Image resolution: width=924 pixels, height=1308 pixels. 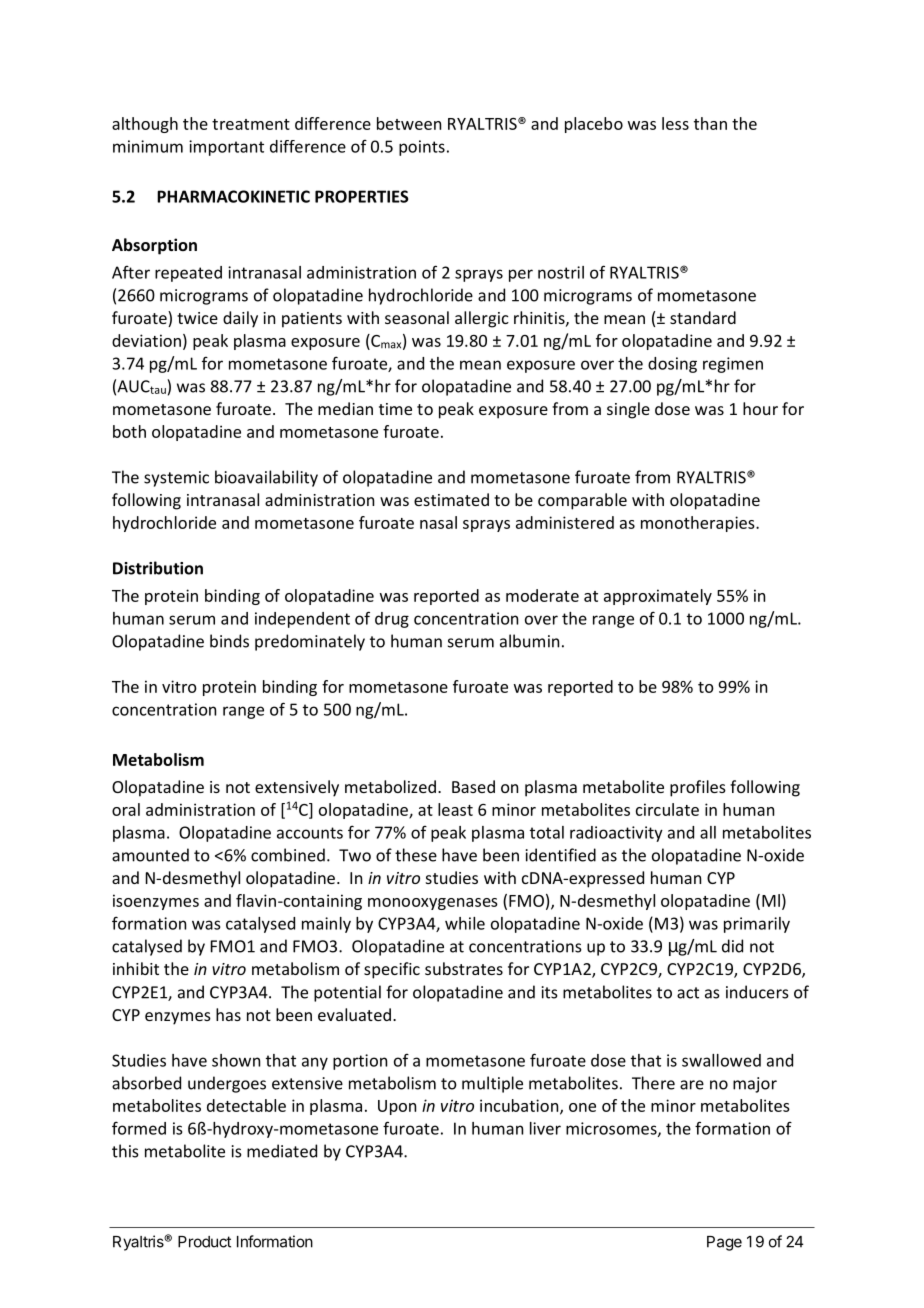 I want to click on did, so click(x=732, y=946).
